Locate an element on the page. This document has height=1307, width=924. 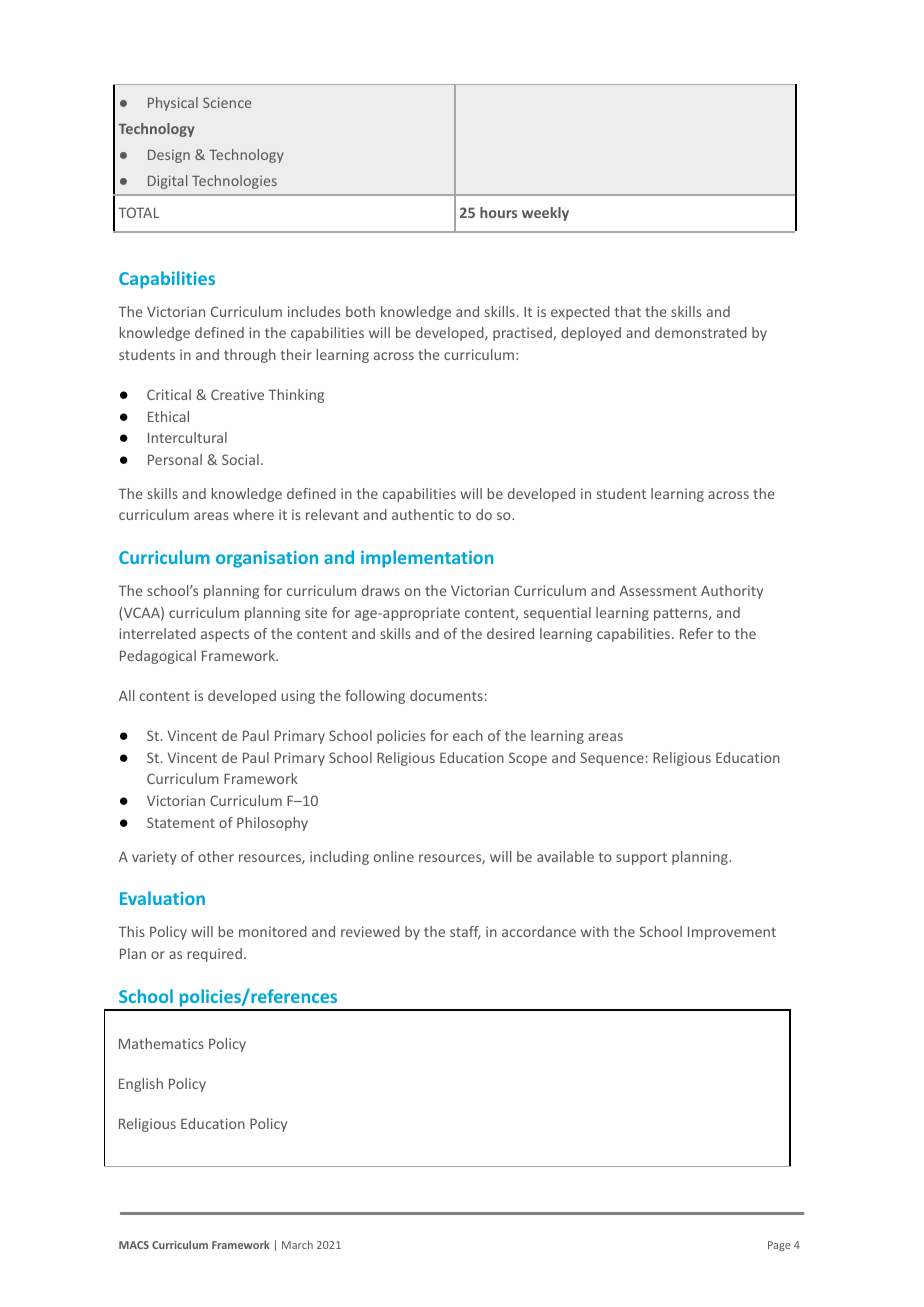
through is located at coordinates (250, 356).
